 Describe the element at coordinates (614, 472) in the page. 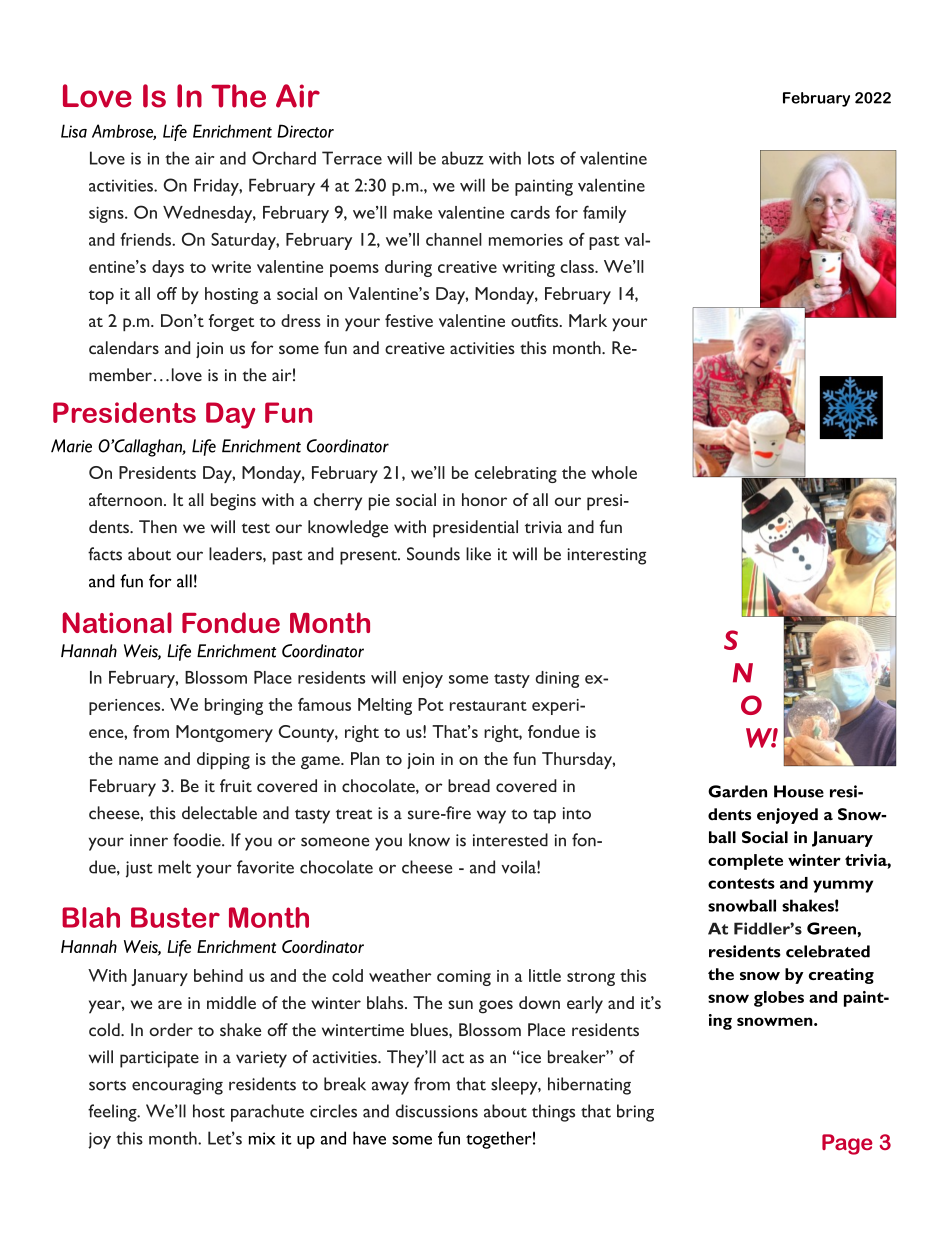

I see `whole` at that location.
